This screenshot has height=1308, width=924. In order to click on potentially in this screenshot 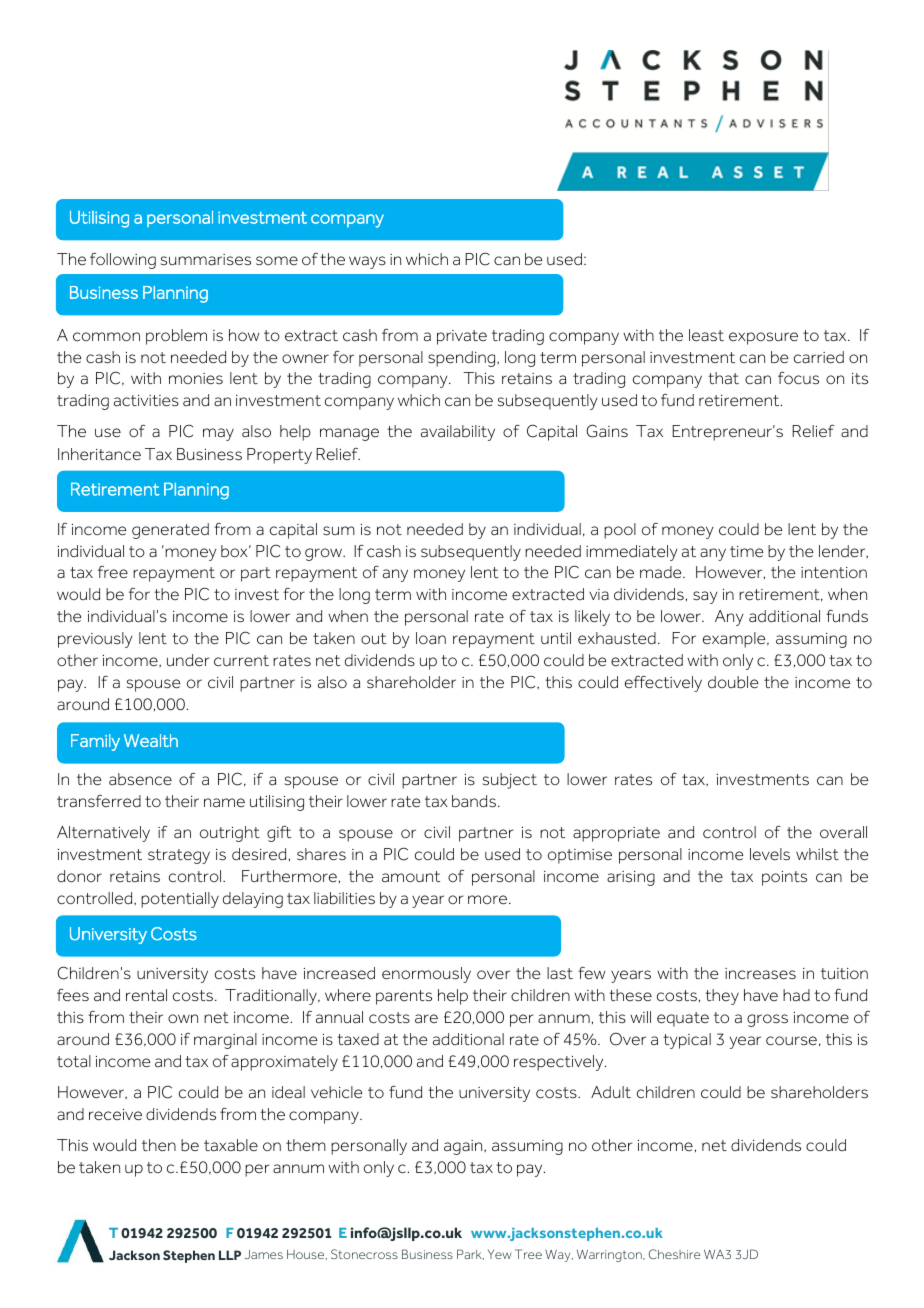, I will do `click(180, 900)`.
